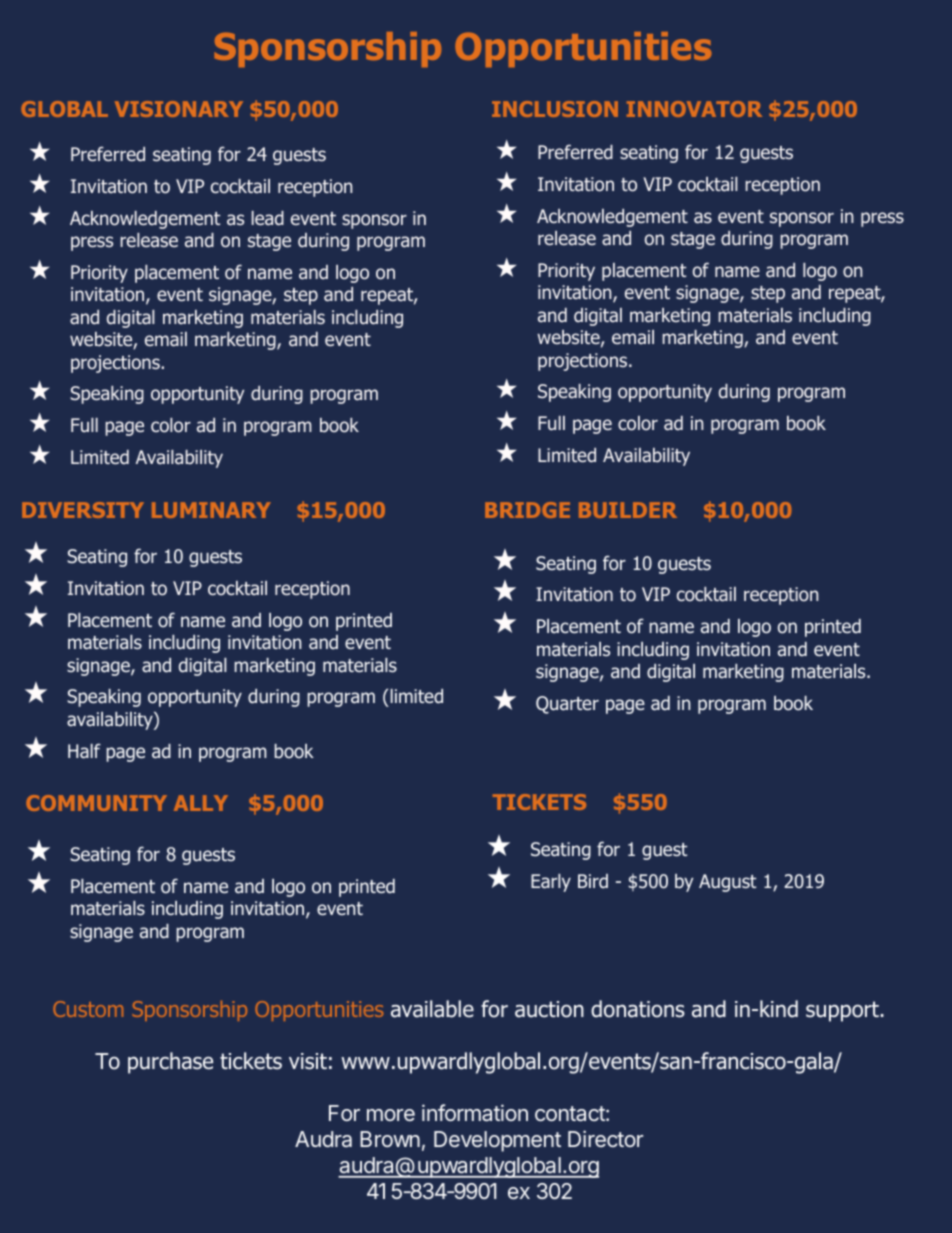 Image resolution: width=952 pixels, height=1233 pixels. Describe the element at coordinates (555, 109) in the screenshot. I see `INCLUSION` at that location.
